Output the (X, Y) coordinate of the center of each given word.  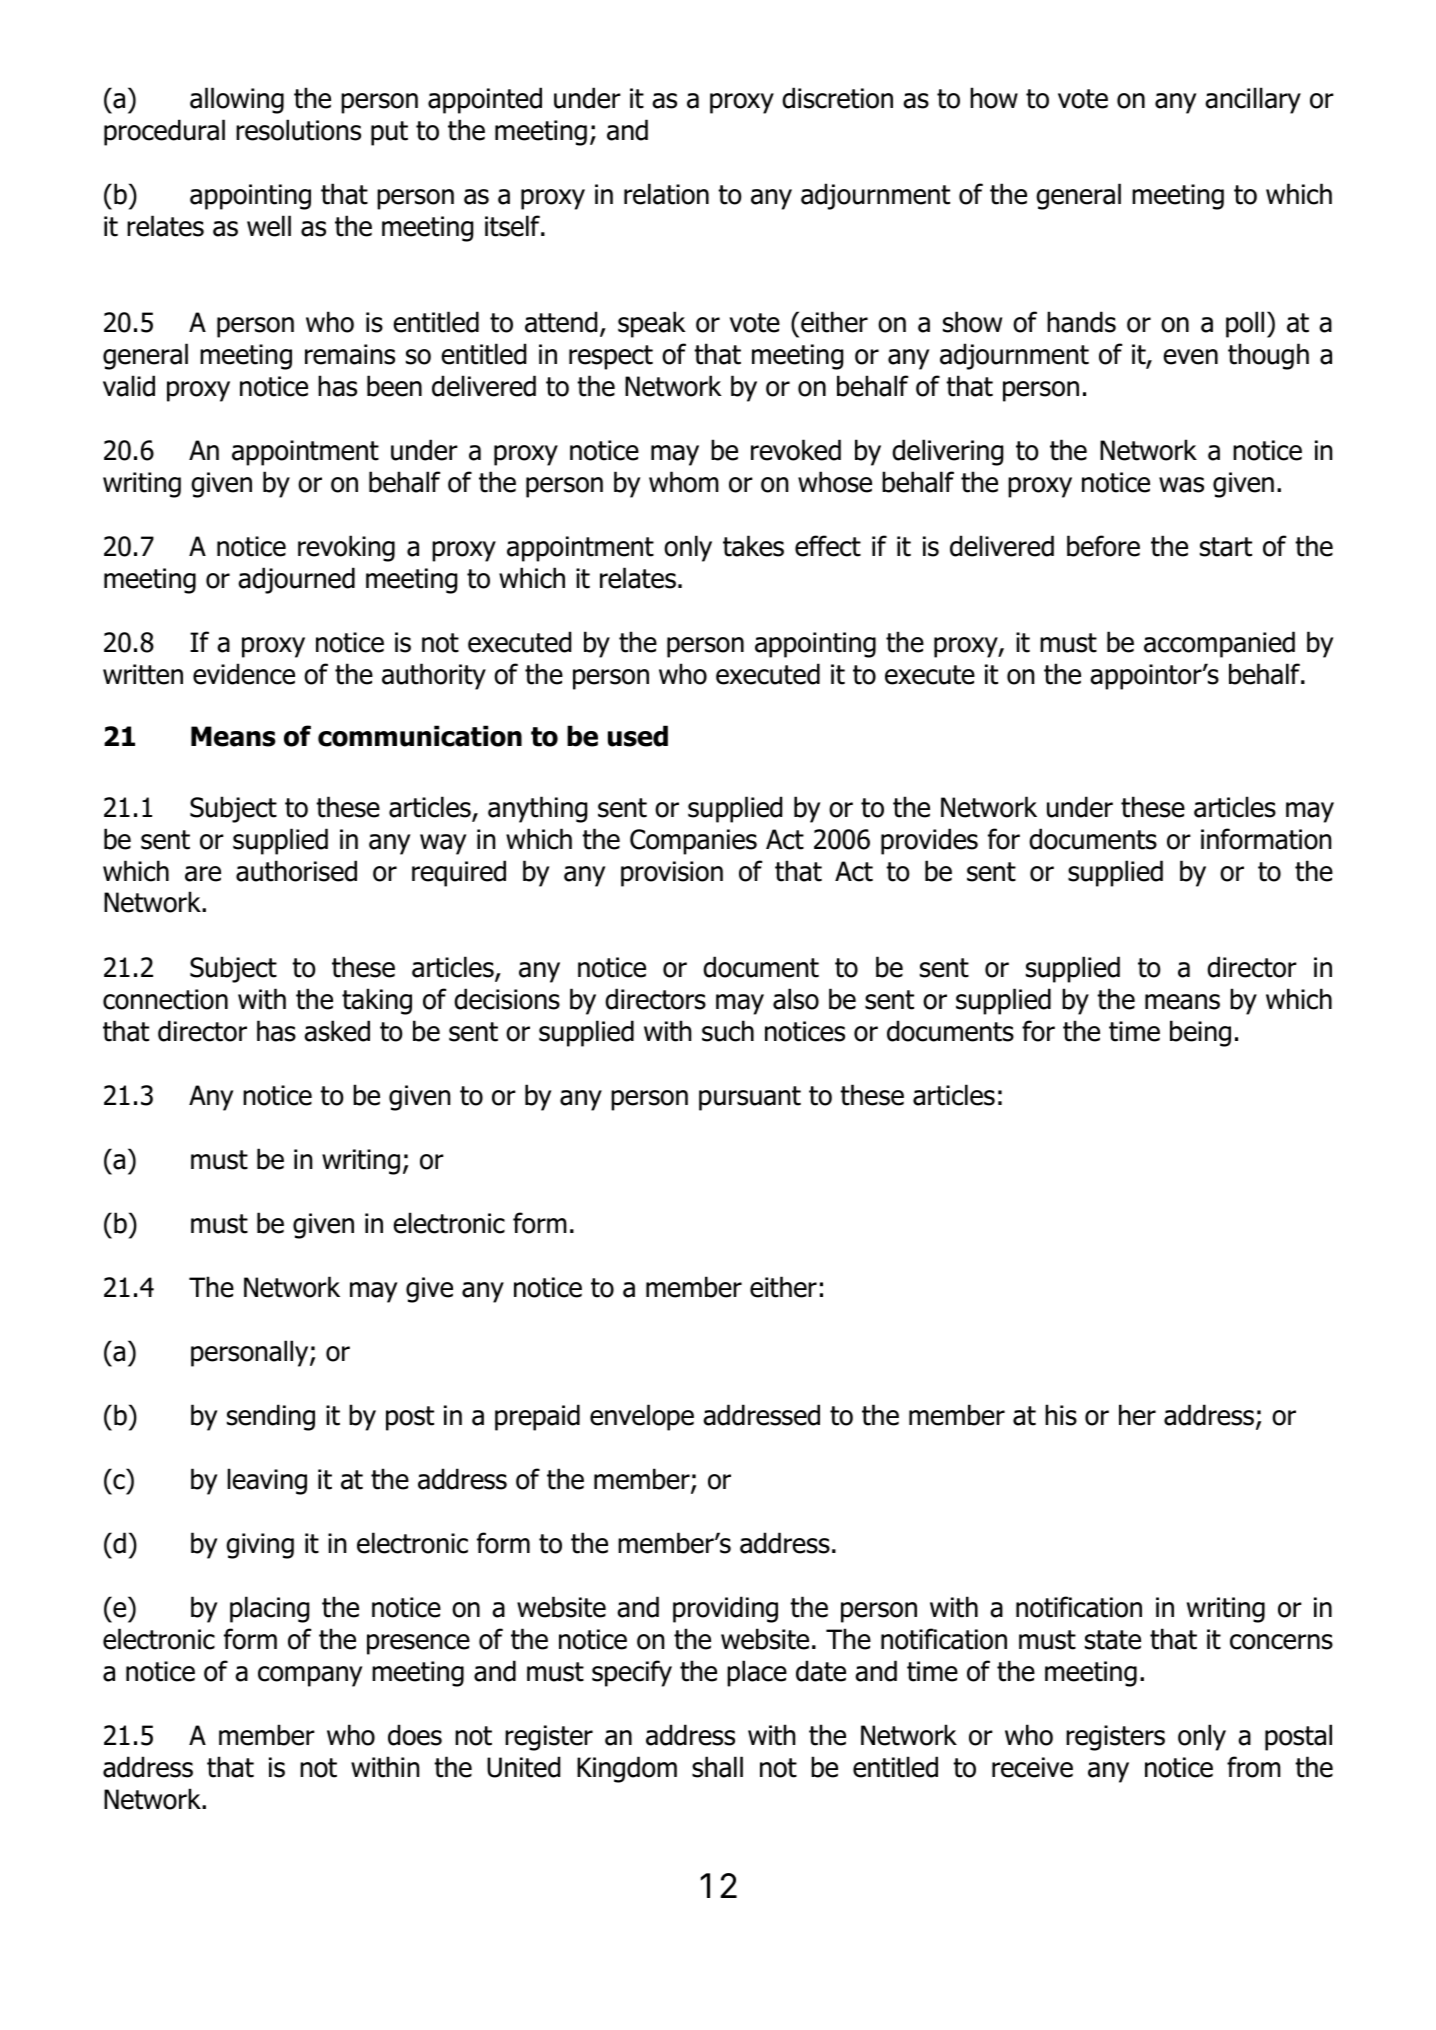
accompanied (1219, 644)
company (310, 1676)
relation (666, 194)
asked (337, 1031)
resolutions (298, 130)
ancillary (1253, 100)
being (1200, 1033)
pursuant (750, 1098)
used (638, 736)
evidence (244, 674)
